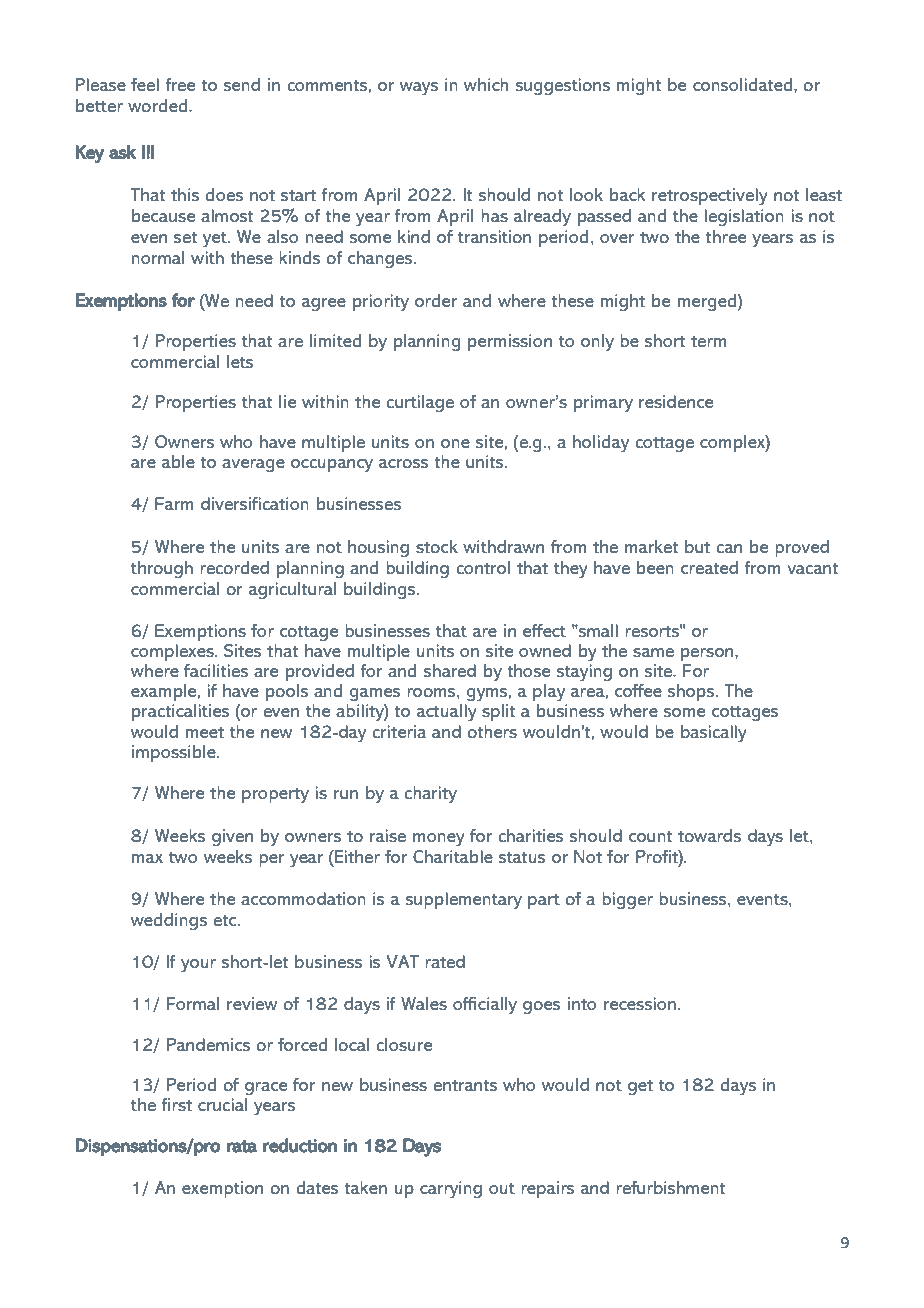  What do you see at coordinates (242, 1146) in the screenshot?
I see `rata` at bounding box center [242, 1146].
